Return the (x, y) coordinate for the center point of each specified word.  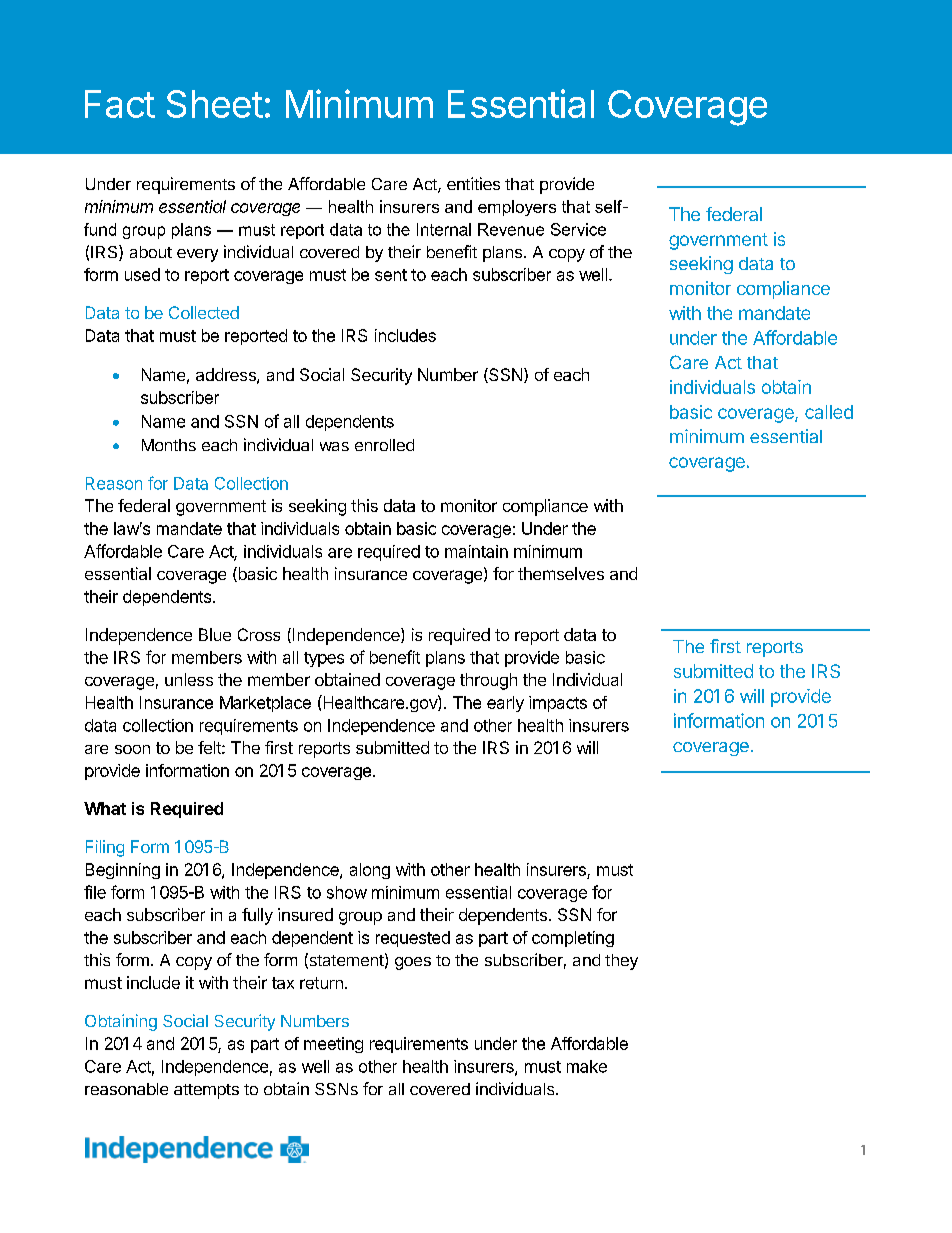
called (829, 412)
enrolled (384, 445)
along (370, 871)
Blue (215, 634)
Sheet (215, 104)
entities (473, 183)
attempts (206, 1091)
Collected (204, 312)
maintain (476, 551)
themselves (561, 573)
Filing (105, 848)
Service (578, 229)
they (621, 962)
